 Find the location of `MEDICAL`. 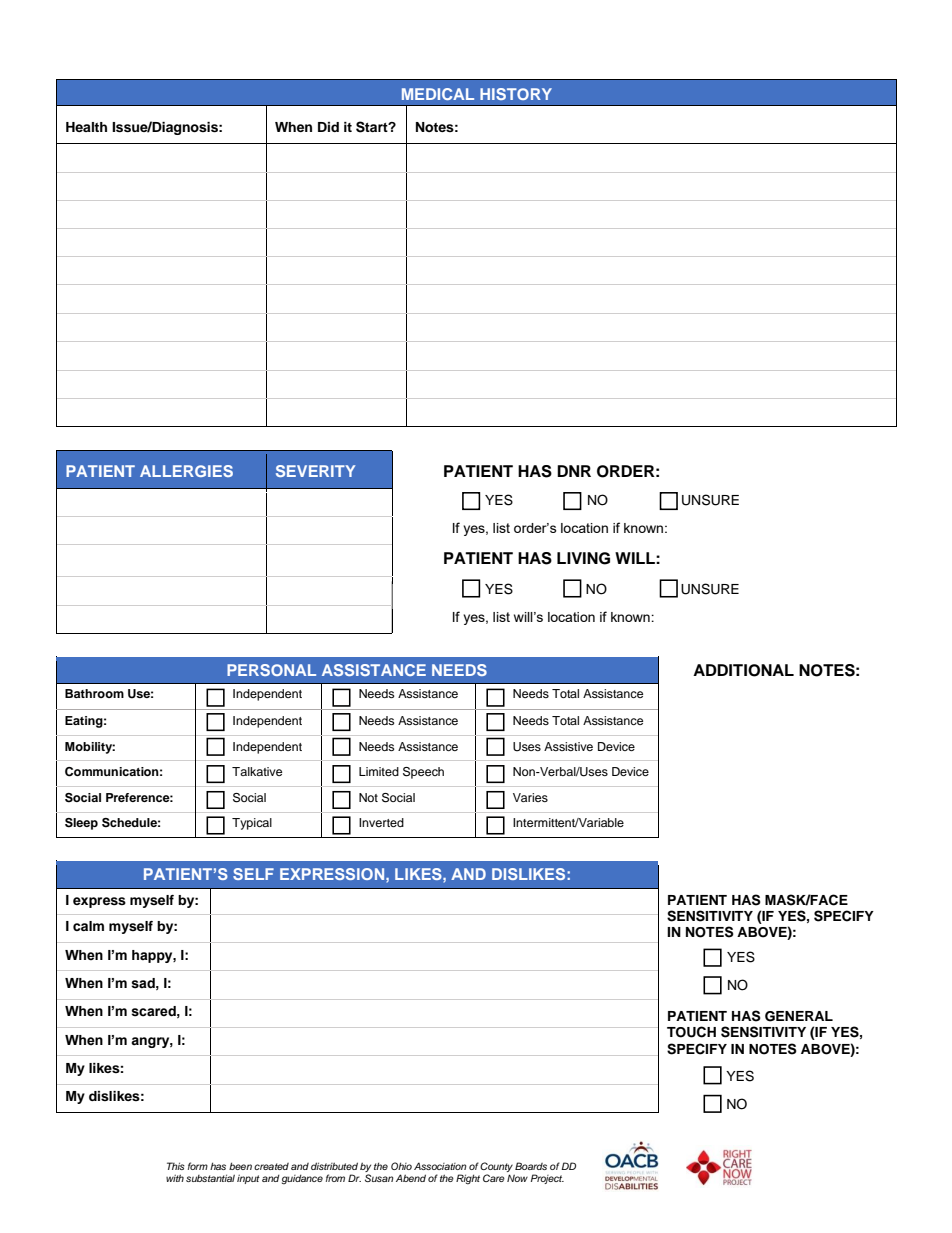

MEDICAL is located at coordinates (438, 94).
